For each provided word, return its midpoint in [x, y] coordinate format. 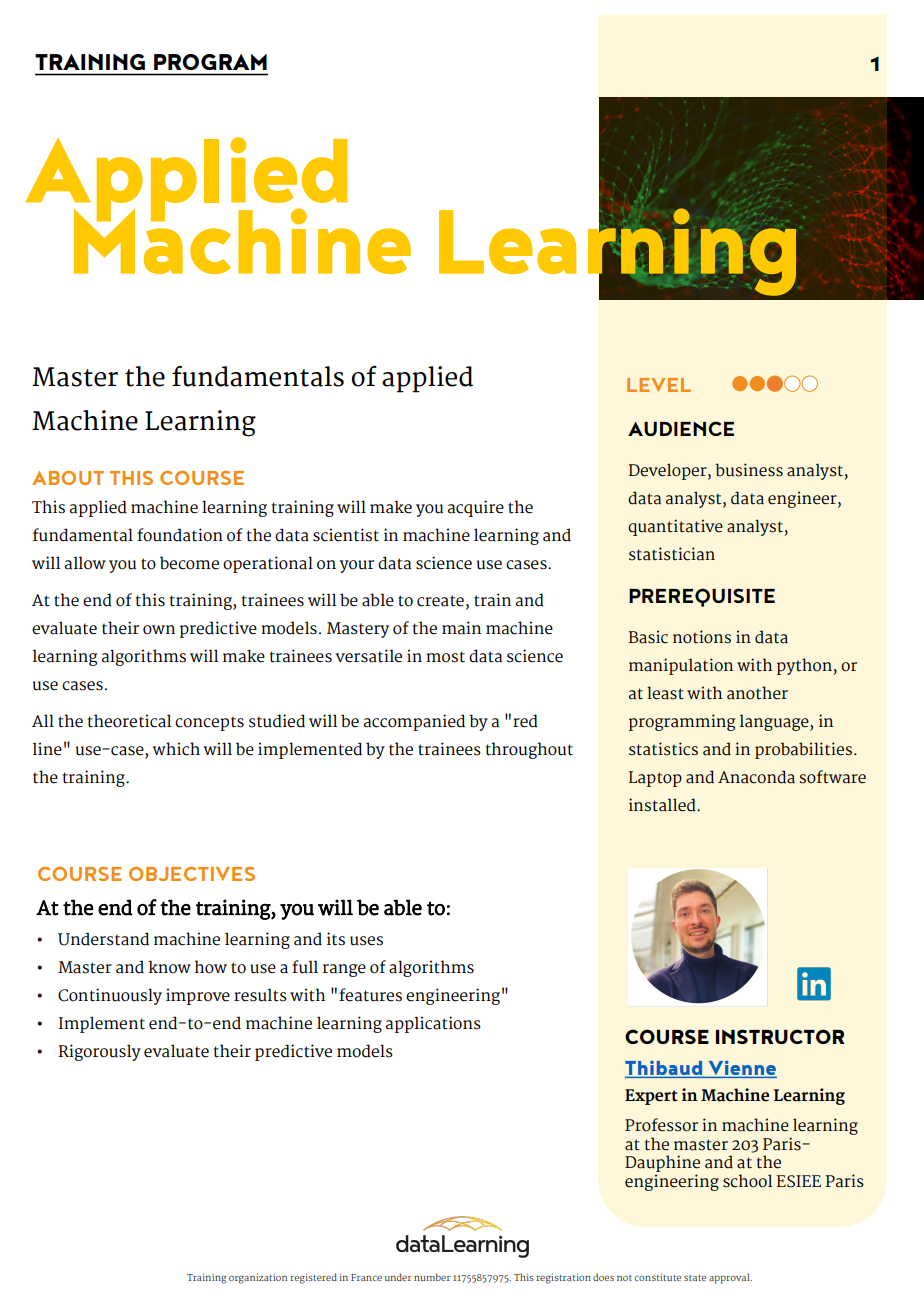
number [432, 1277]
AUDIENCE [681, 428]
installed [663, 805]
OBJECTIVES [192, 874]
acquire [476, 508]
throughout [529, 750]
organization [258, 1278]
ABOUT [68, 478]
